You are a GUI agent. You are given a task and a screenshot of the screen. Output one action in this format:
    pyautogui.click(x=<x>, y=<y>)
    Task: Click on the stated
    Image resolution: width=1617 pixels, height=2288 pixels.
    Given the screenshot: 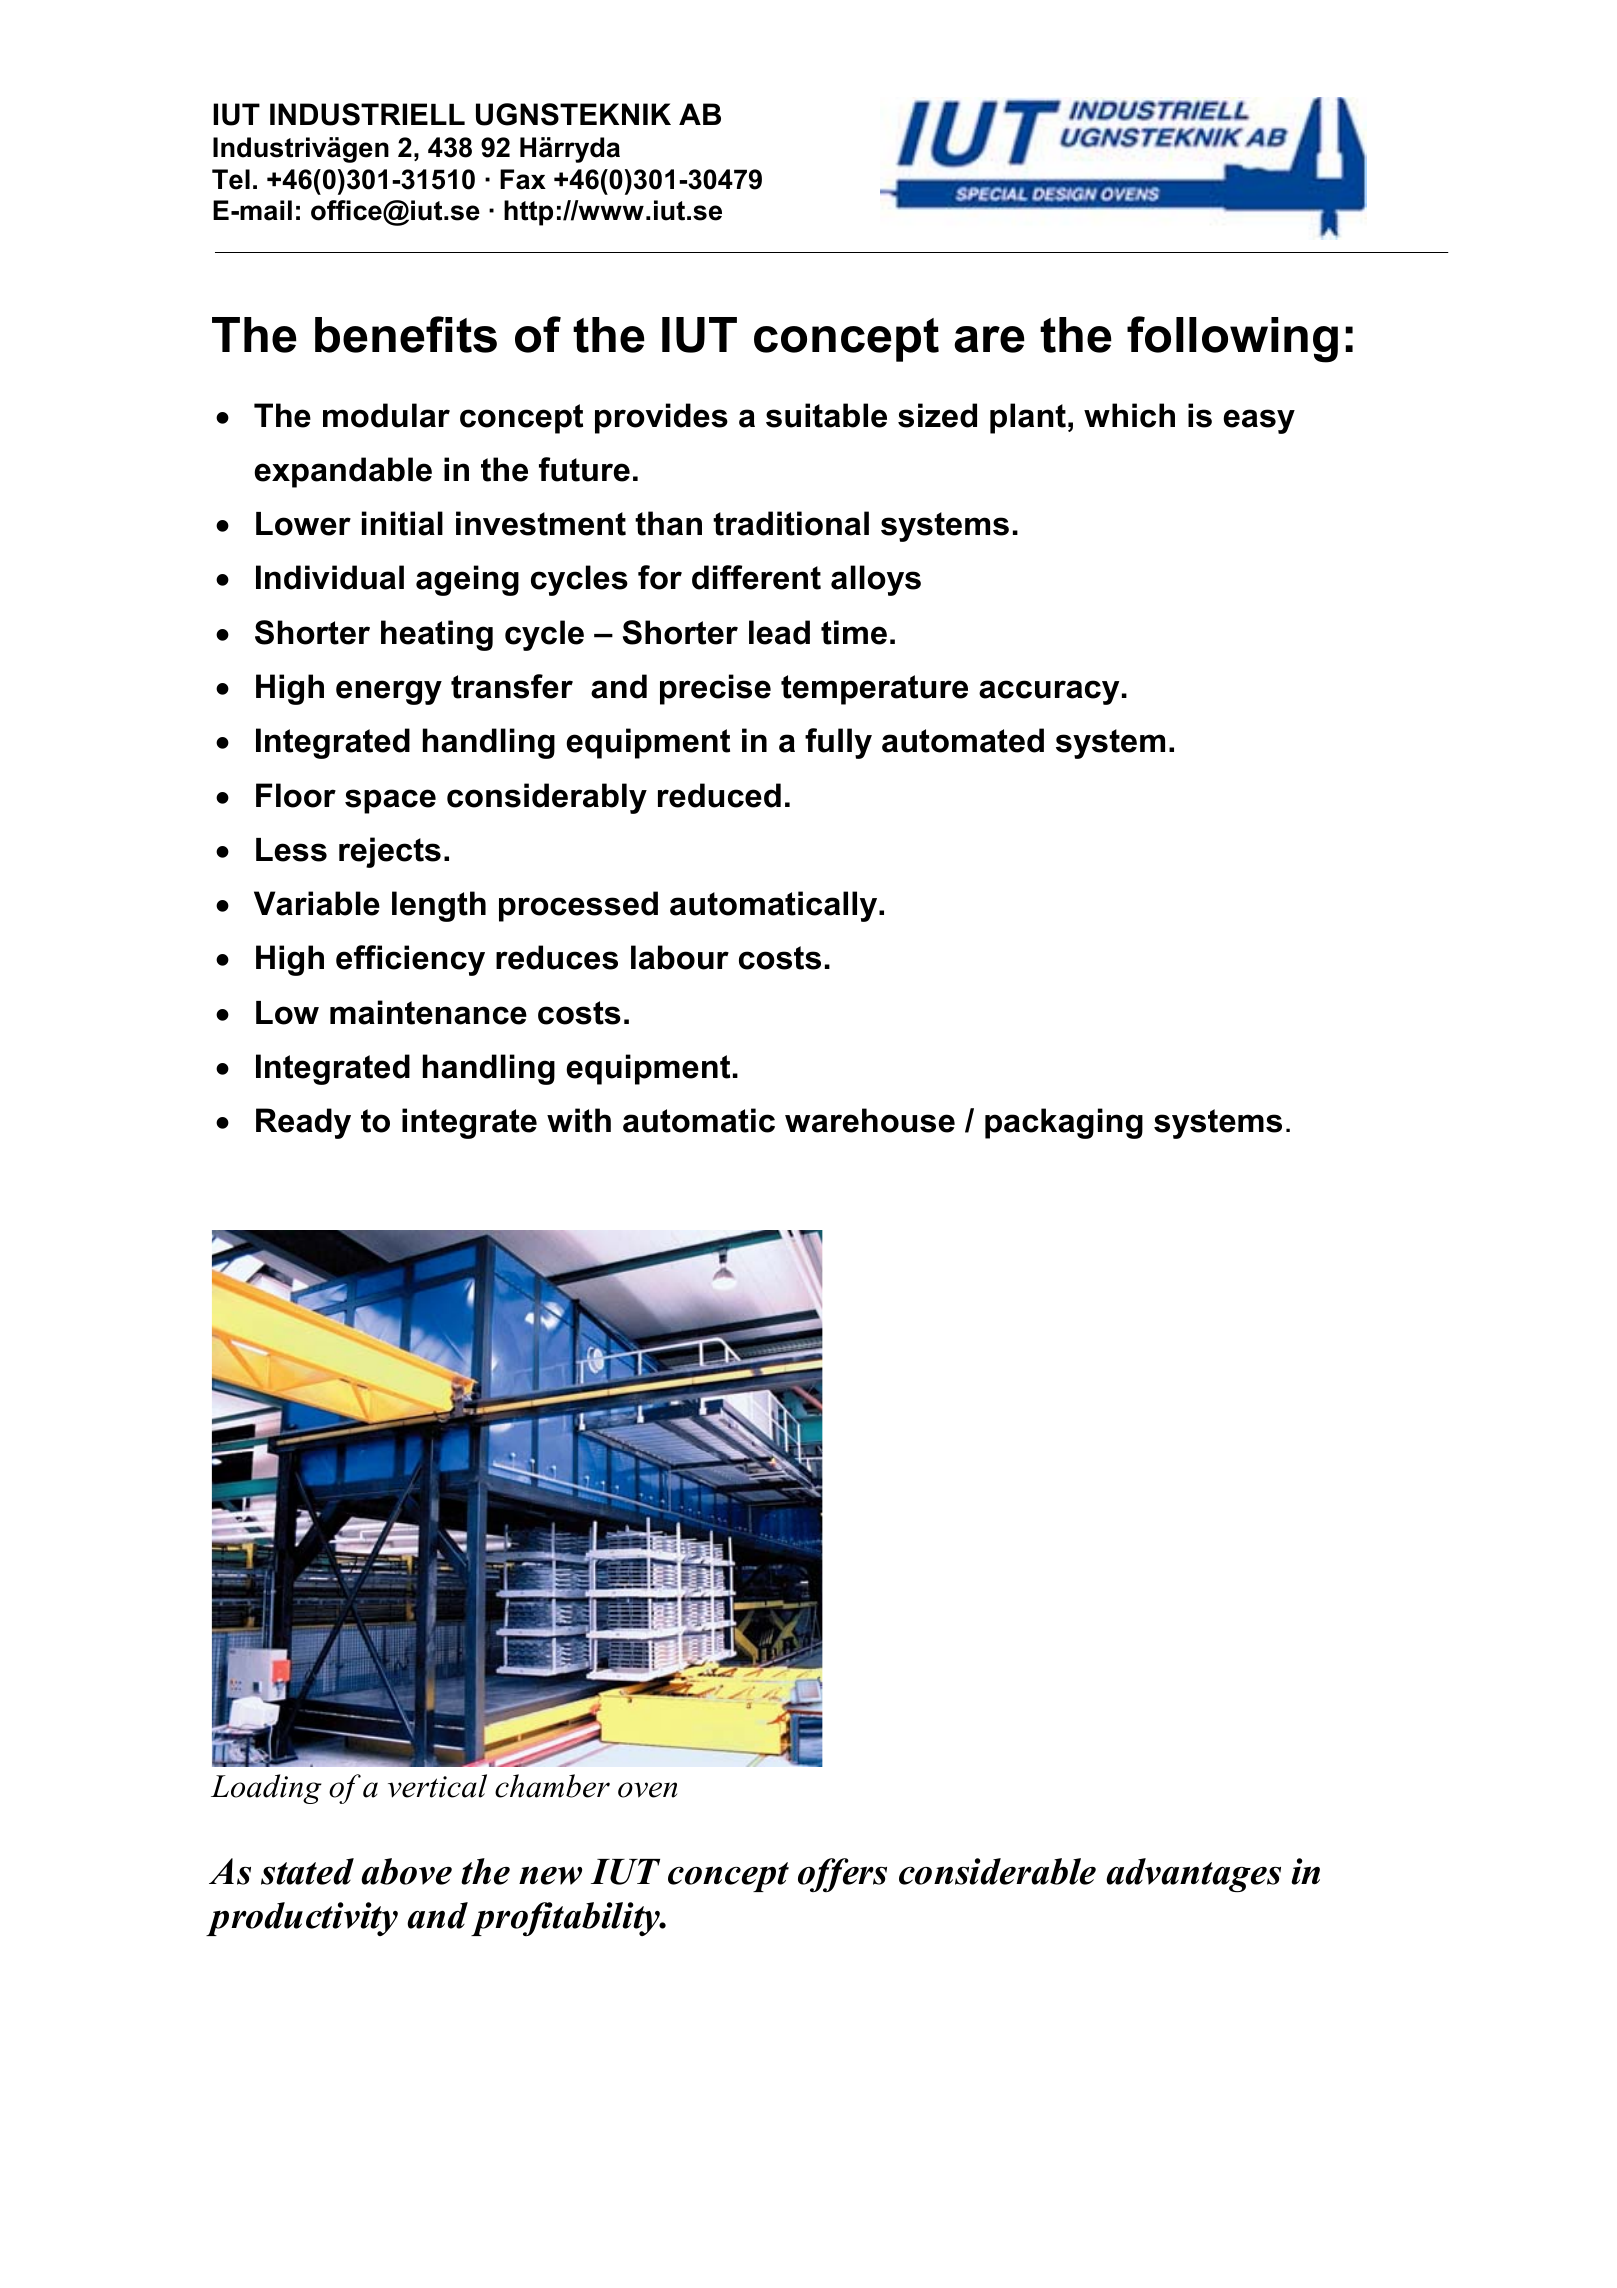 What is the action you would take?
    pyautogui.click(x=307, y=1871)
